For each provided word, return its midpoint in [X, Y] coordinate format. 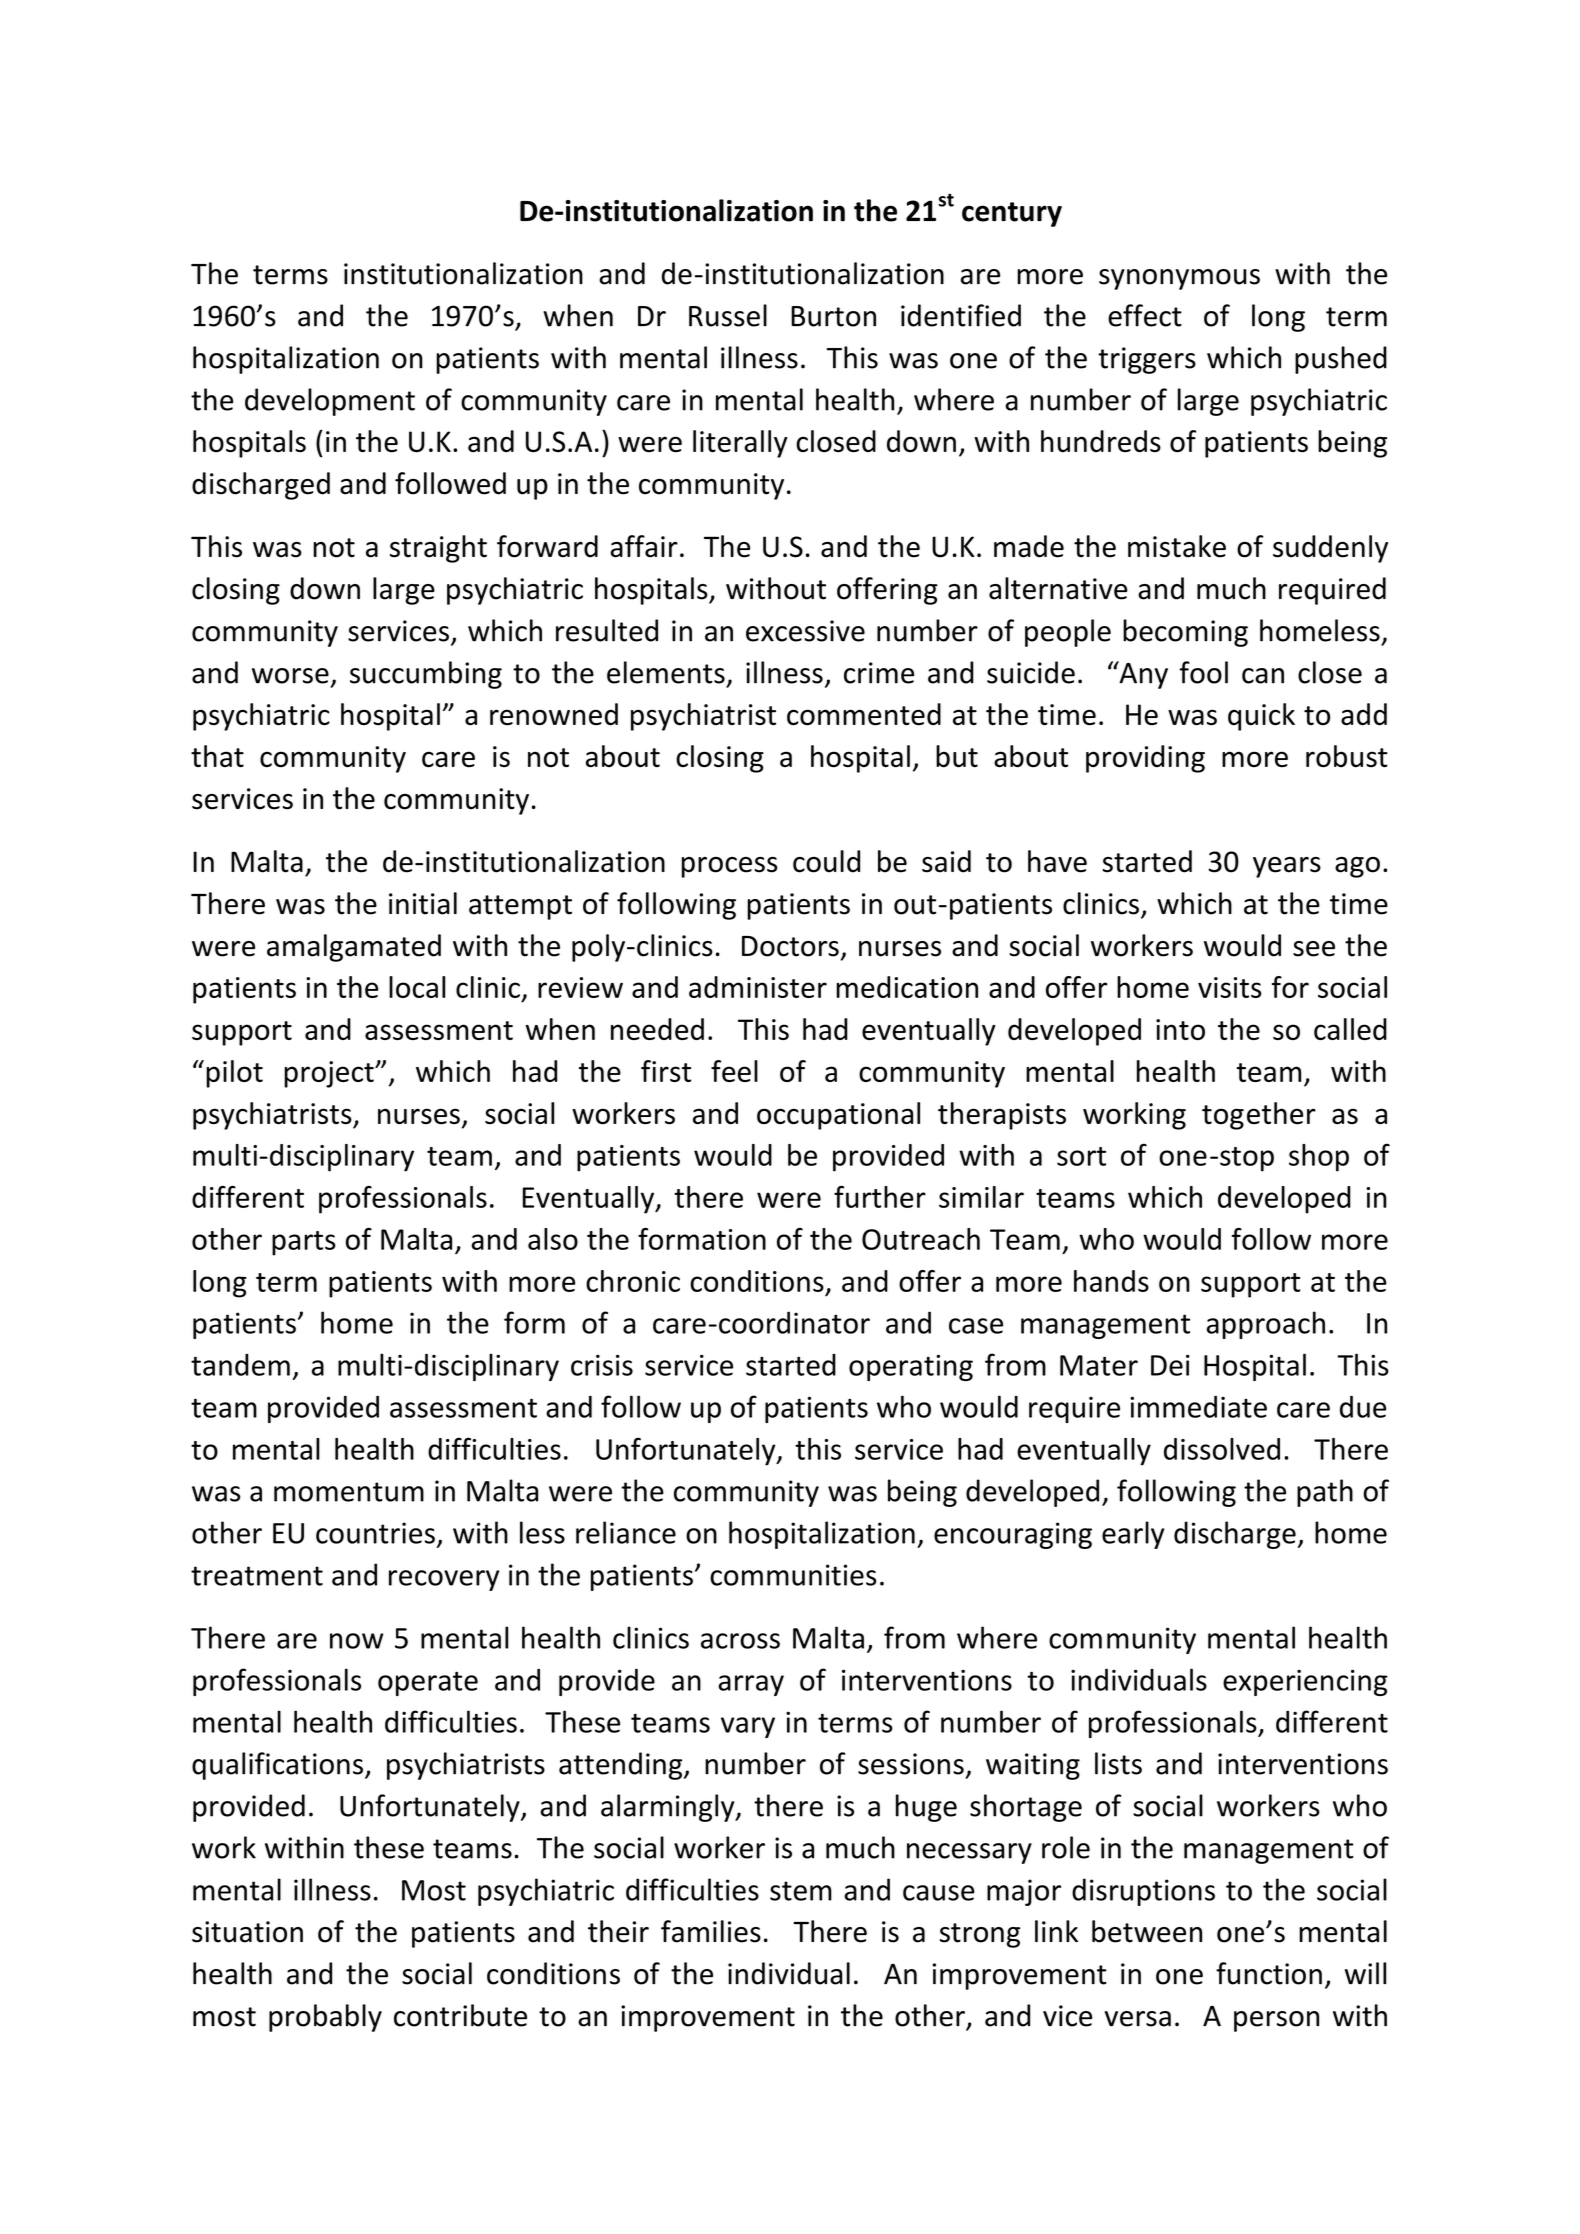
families [711, 1931]
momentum [349, 1492]
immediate [1198, 1407]
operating [911, 1367]
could [826, 861]
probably [325, 2018]
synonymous [1179, 279]
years [1287, 867]
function [1269, 1973]
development [330, 402]
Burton [833, 316]
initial [423, 903]
